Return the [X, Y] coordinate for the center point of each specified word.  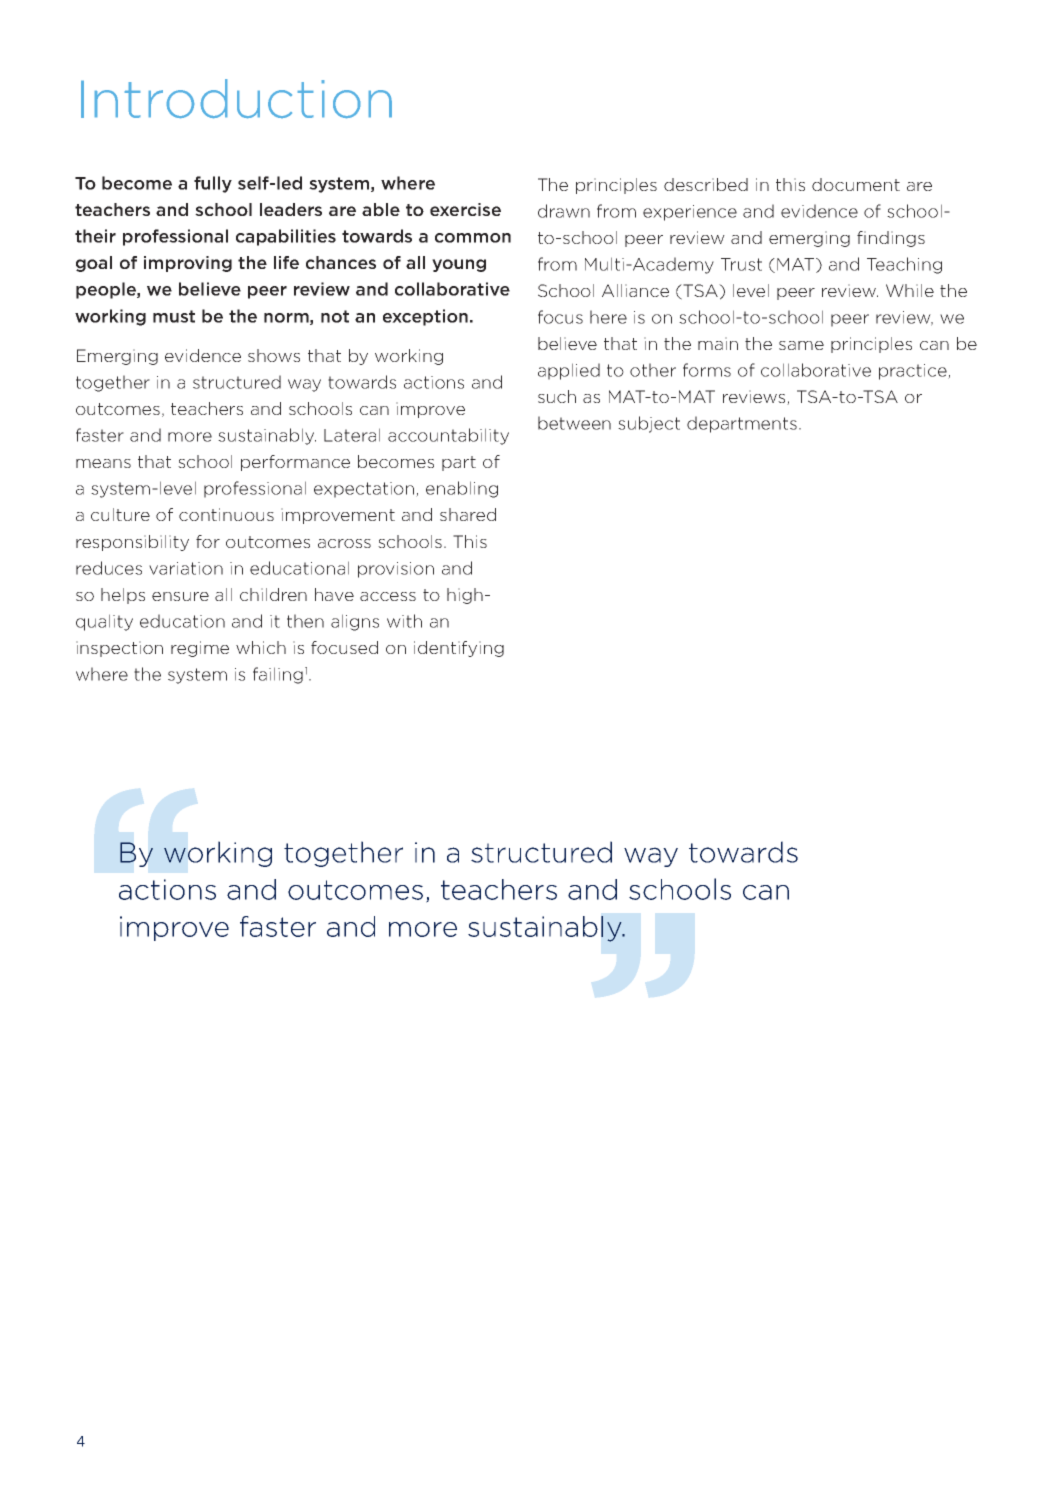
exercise [465, 209]
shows [274, 355]
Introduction [236, 98]
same [801, 345]
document [856, 184]
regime [200, 649]
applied [569, 371]
